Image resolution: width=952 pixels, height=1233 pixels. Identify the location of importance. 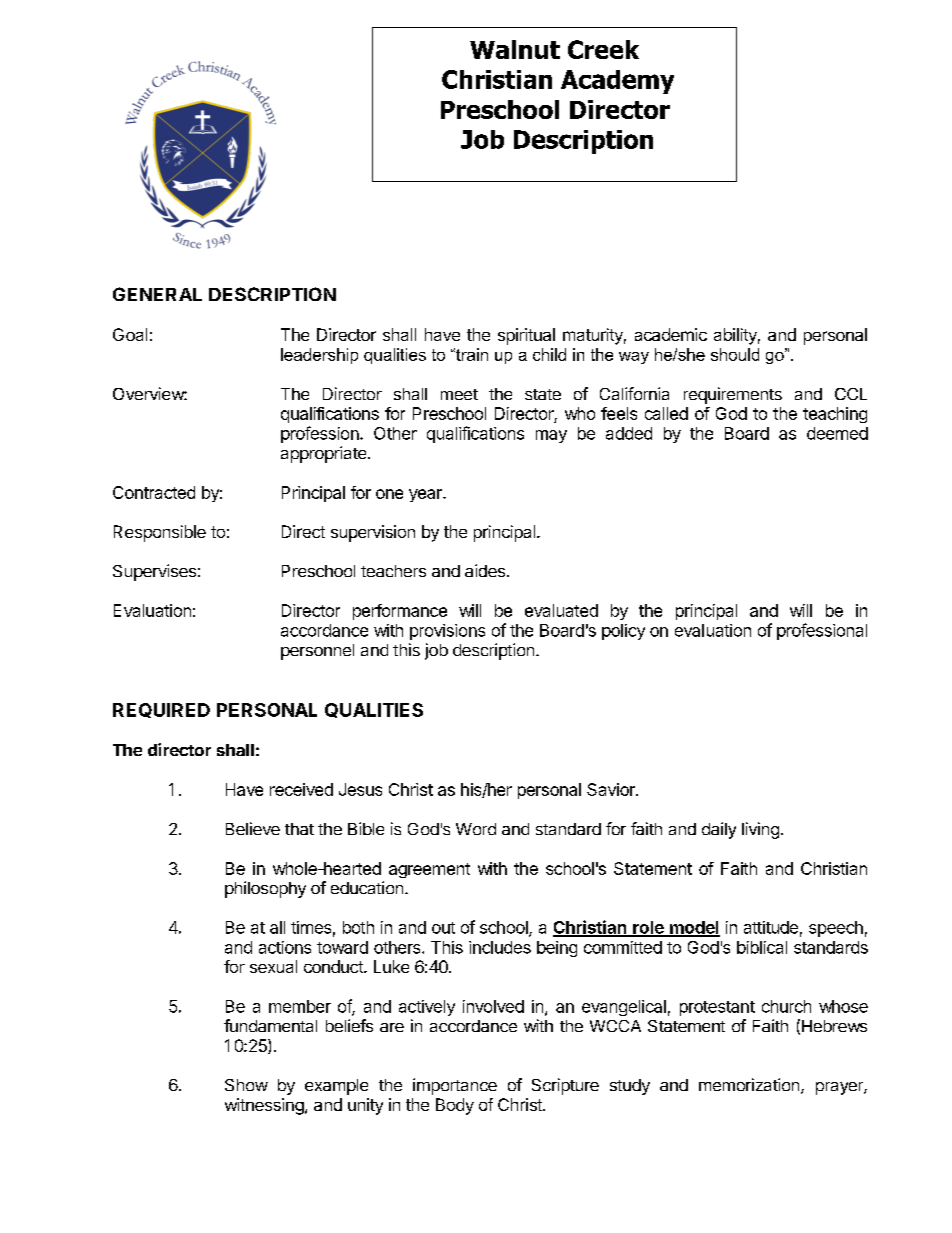
(455, 1086).
